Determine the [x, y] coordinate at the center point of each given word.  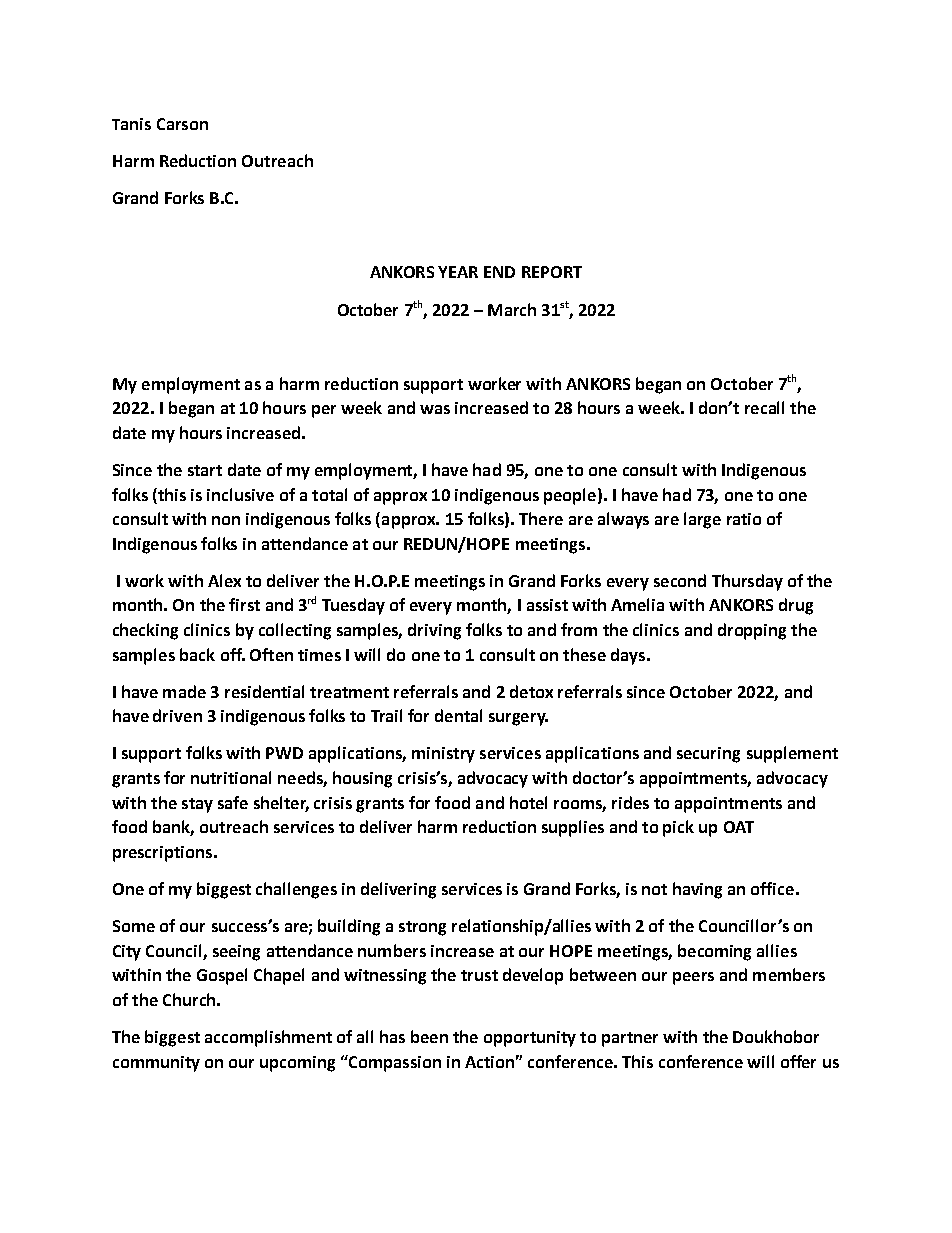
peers [693, 978]
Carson [182, 124]
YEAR [458, 272]
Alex [224, 580]
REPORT [552, 272]
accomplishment [268, 1038]
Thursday [747, 582]
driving [434, 631]
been [429, 1036]
